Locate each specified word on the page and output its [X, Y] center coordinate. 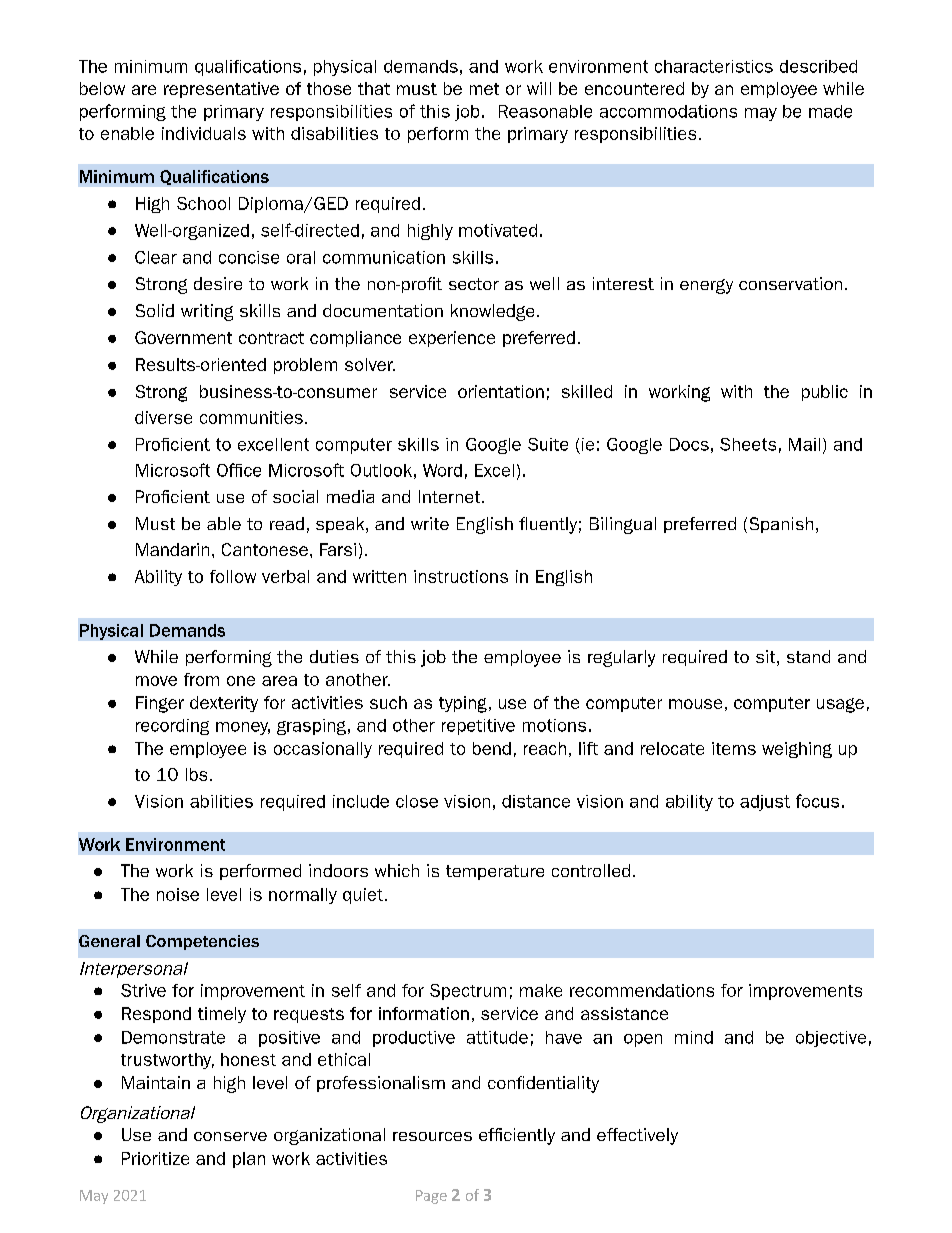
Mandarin [172, 549]
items [734, 748]
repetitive [478, 727]
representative [221, 90]
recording [172, 727]
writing [207, 312]
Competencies [202, 942]
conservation [790, 283]
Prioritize [155, 1158]
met [484, 89]
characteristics [714, 66]
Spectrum [468, 992]
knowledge [492, 312]
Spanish [781, 525]
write [430, 523]
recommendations [642, 990]
